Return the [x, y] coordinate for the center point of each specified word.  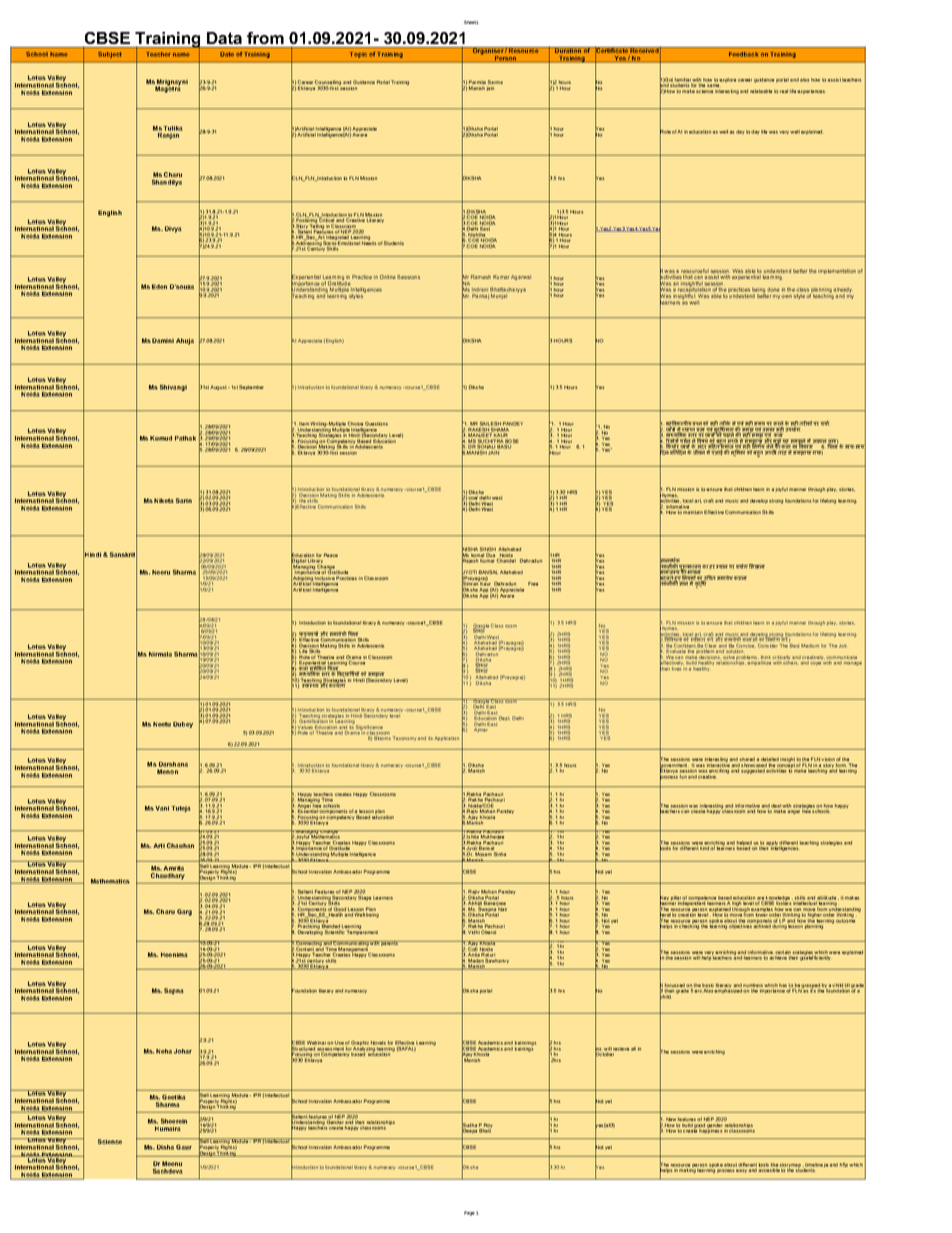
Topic [358, 55]
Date [227, 54]
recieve [621, 1049]
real [784, 91]
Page [469, 1213]
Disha [165, 1147]
